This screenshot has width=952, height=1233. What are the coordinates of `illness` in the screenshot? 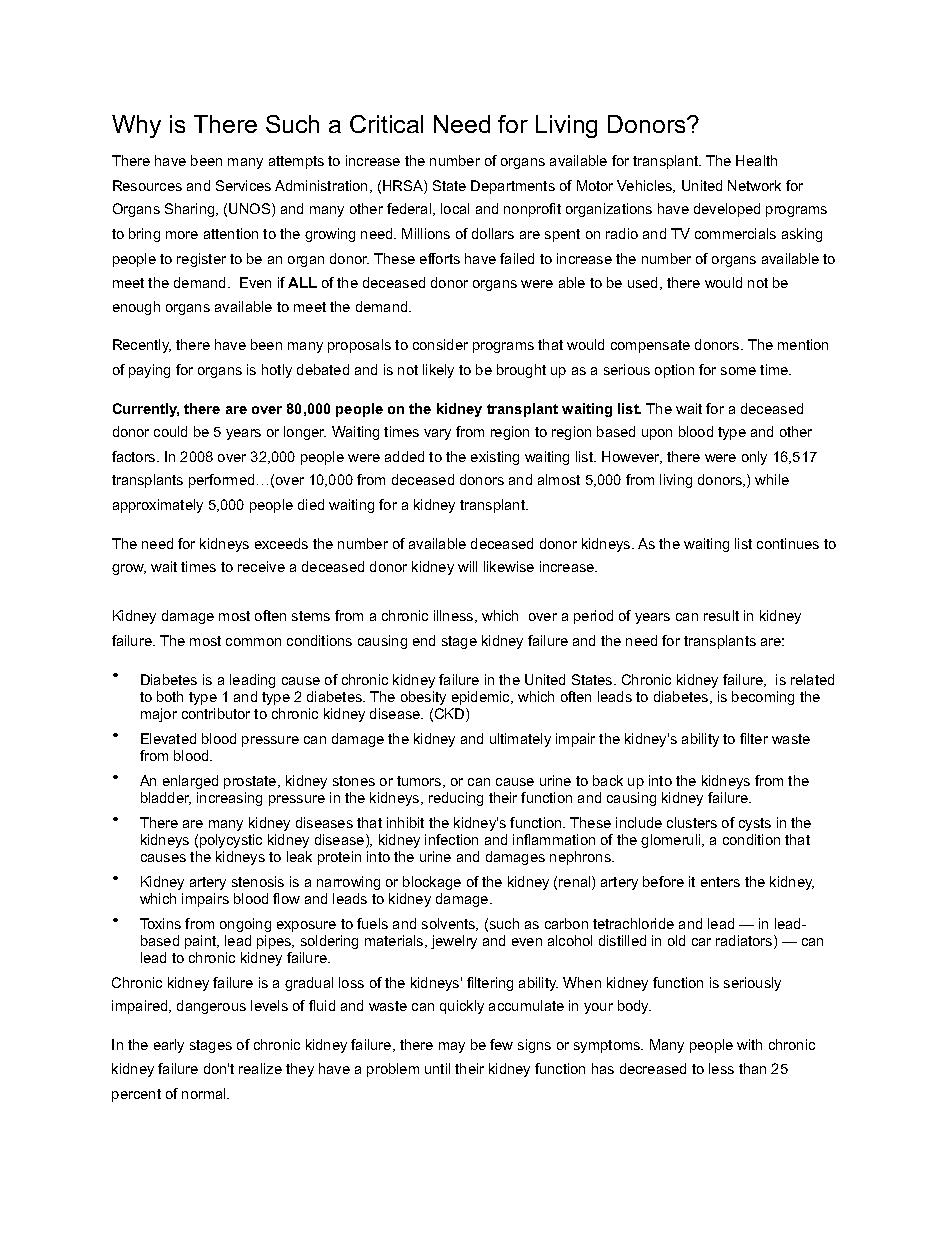 It's located at (455, 616).
